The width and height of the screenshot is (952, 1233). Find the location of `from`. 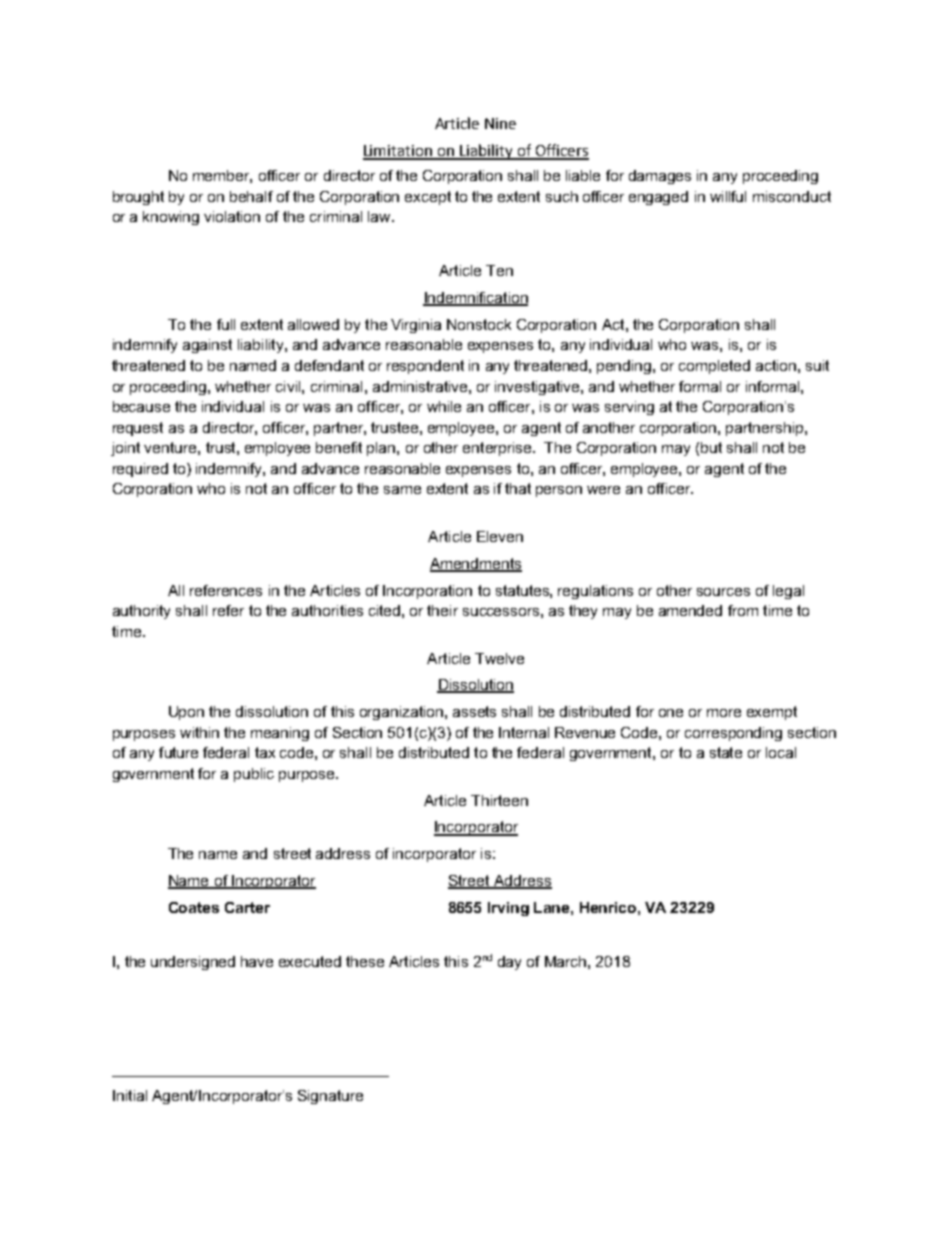

from is located at coordinates (743, 610).
